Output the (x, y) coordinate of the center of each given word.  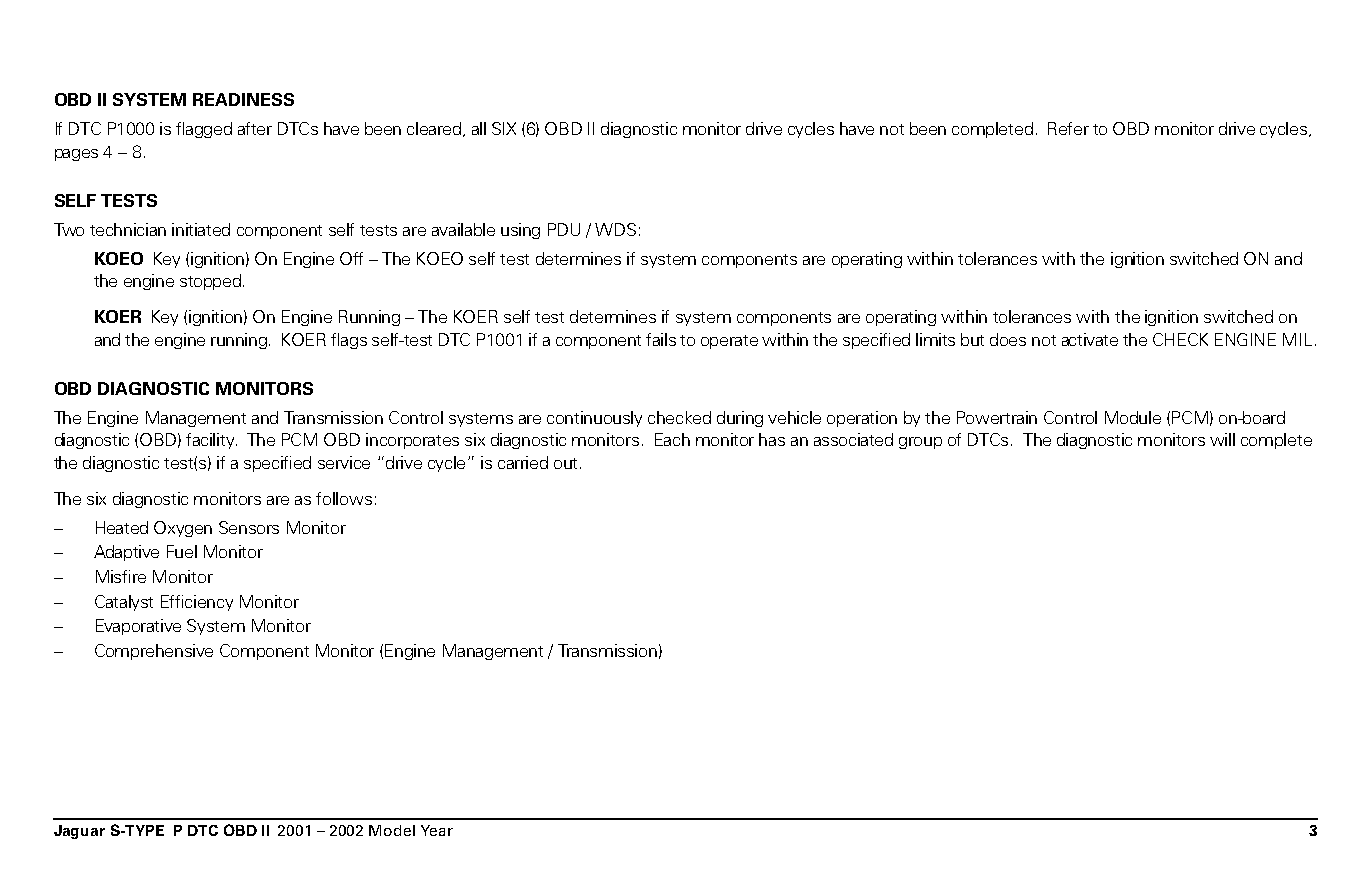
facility (211, 441)
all (479, 128)
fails (661, 339)
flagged (204, 130)
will (1222, 439)
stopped (212, 282)
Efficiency (197, 603)
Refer (1068, 128)
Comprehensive (154, 652)
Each (672, 439)
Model (392, 830)
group (920, 443)
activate (1090, 339)
